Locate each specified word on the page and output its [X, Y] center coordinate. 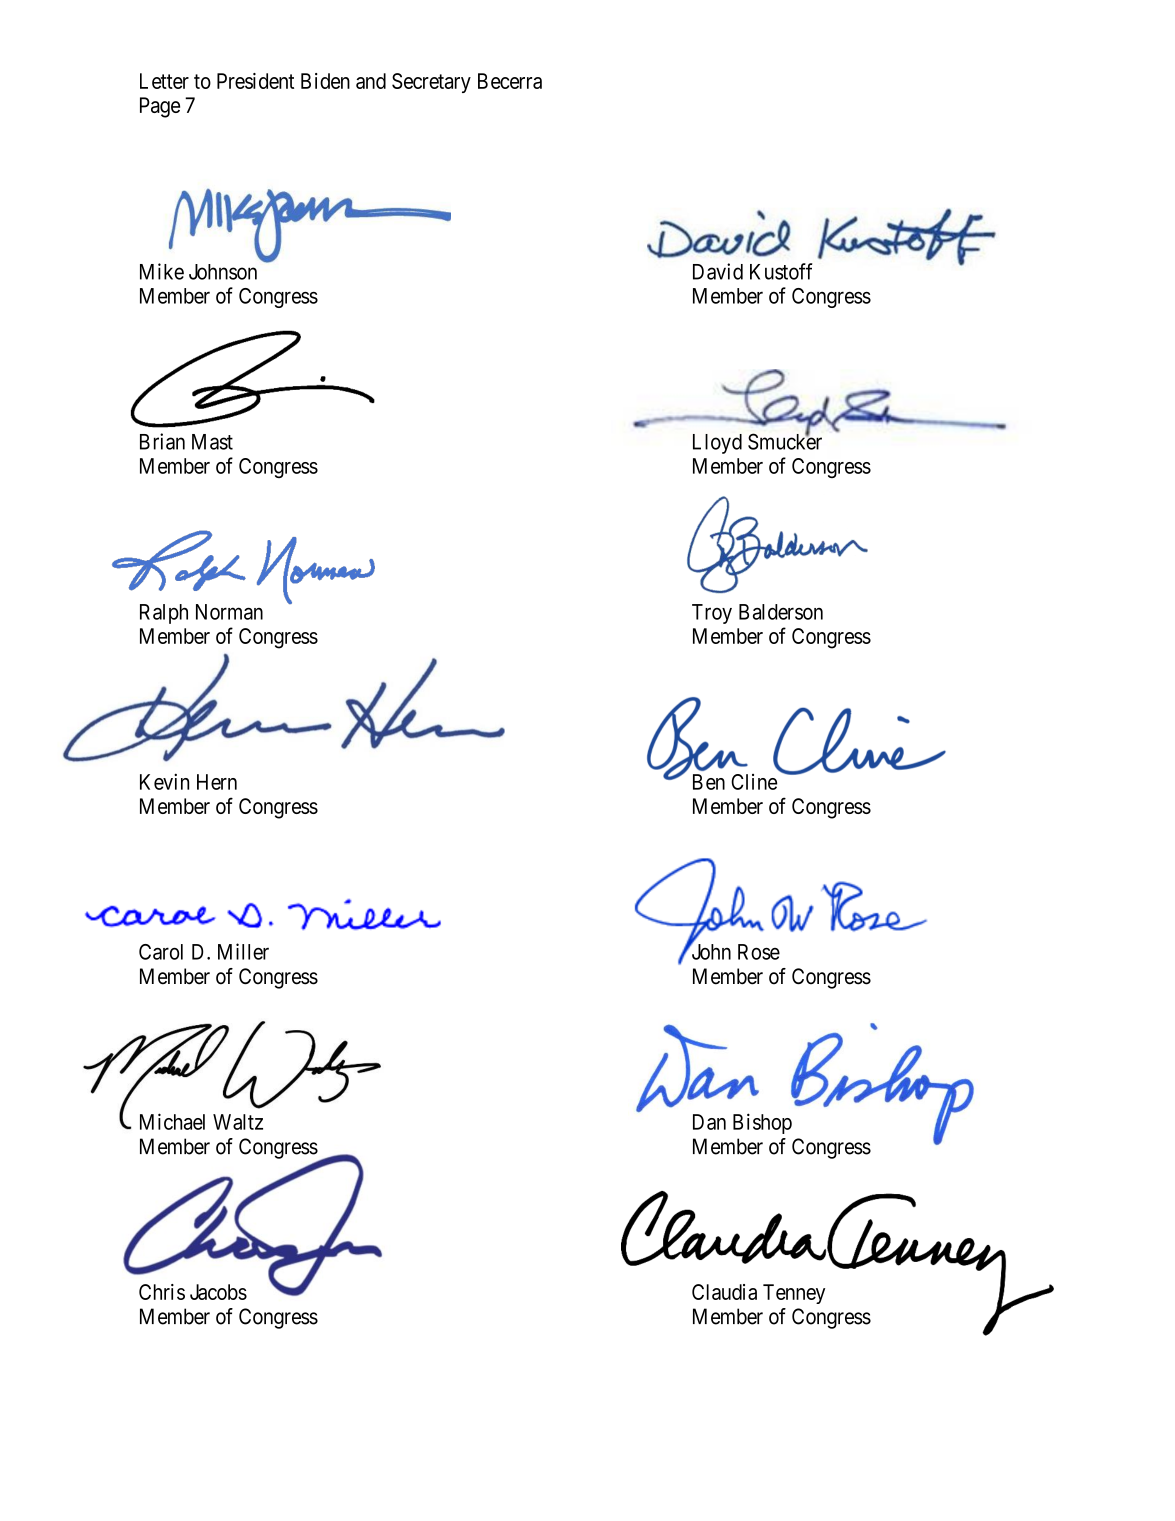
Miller [243, 951]
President [255, 81]
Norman [229, 612]
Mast [212, 442]
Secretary [431, 83]
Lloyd [717, 444]
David [718, 271]
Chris [162, 1292]
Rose [759, 952]
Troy [712, 614]
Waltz [238, 1122]
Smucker [785, 441]
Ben [709, 782]
